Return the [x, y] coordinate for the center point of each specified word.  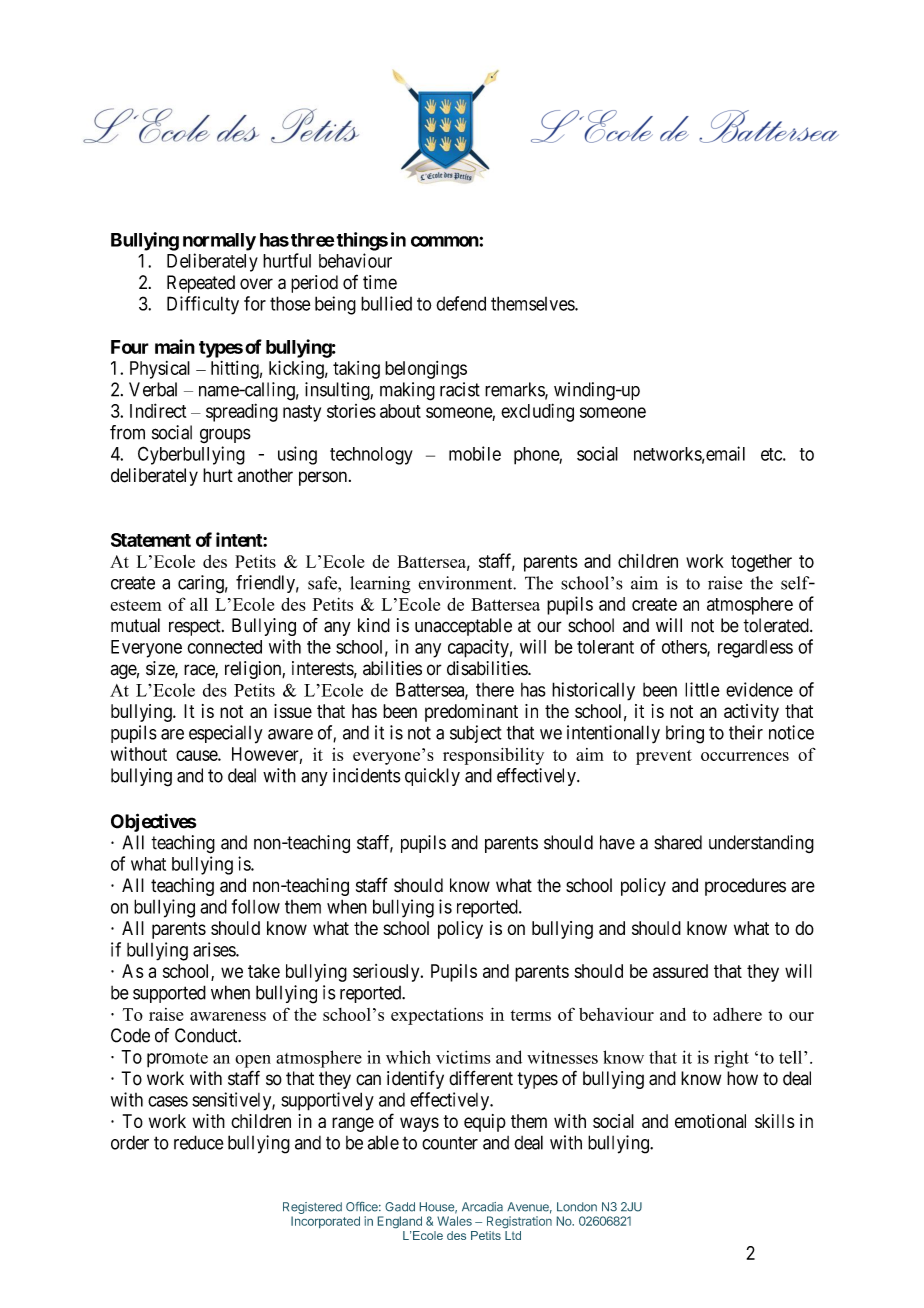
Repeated [201, 284]
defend [461, 303]
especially [226, 734]
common [445, 241]
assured [680, 971]
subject [476, 734]
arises [215, 949]
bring [685, 734]
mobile [475, 453]
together [761, 563]
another [265, 475]
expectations [437, 1016]
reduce [199, 1142]
